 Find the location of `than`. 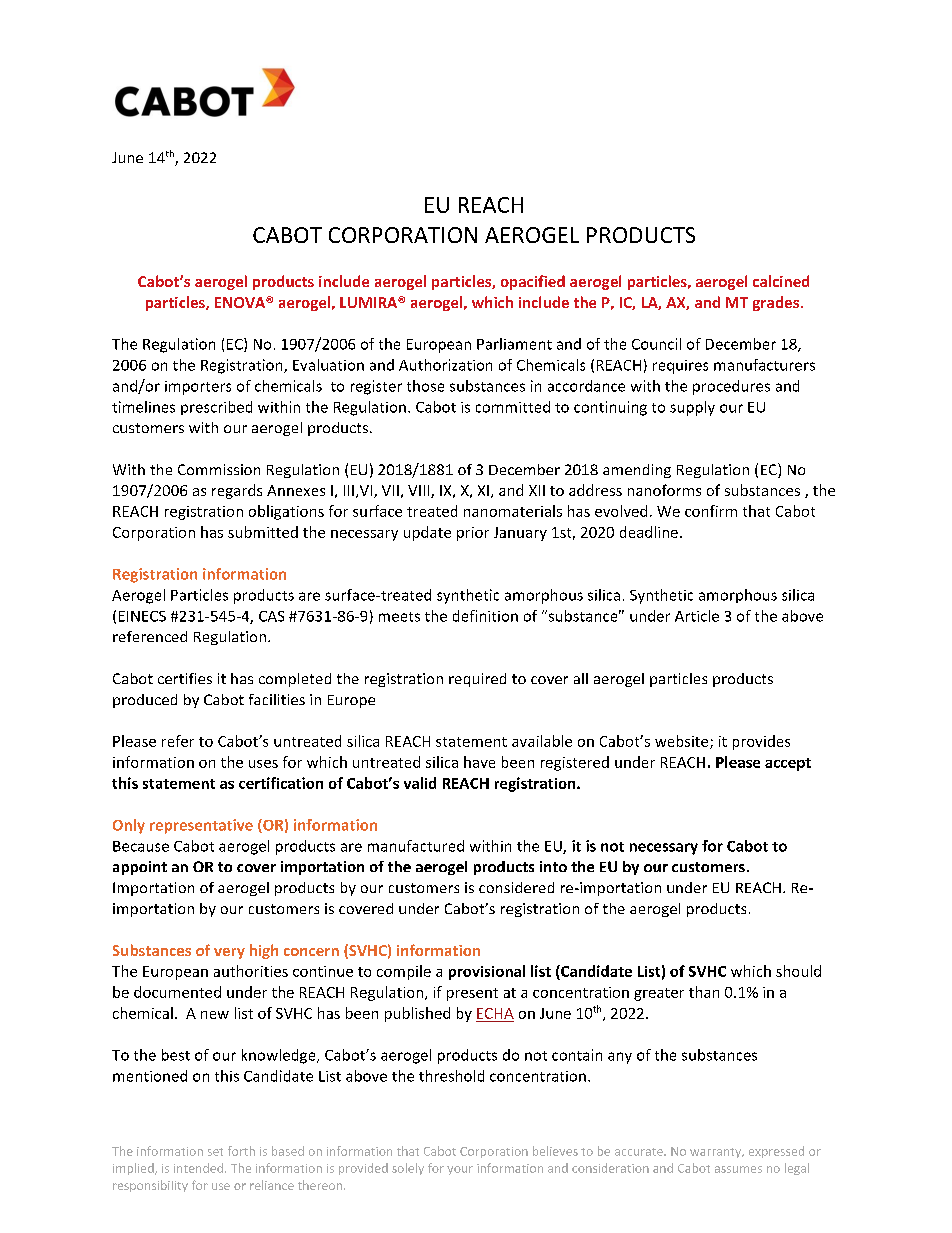

than is located at coordinates (704, 992).
